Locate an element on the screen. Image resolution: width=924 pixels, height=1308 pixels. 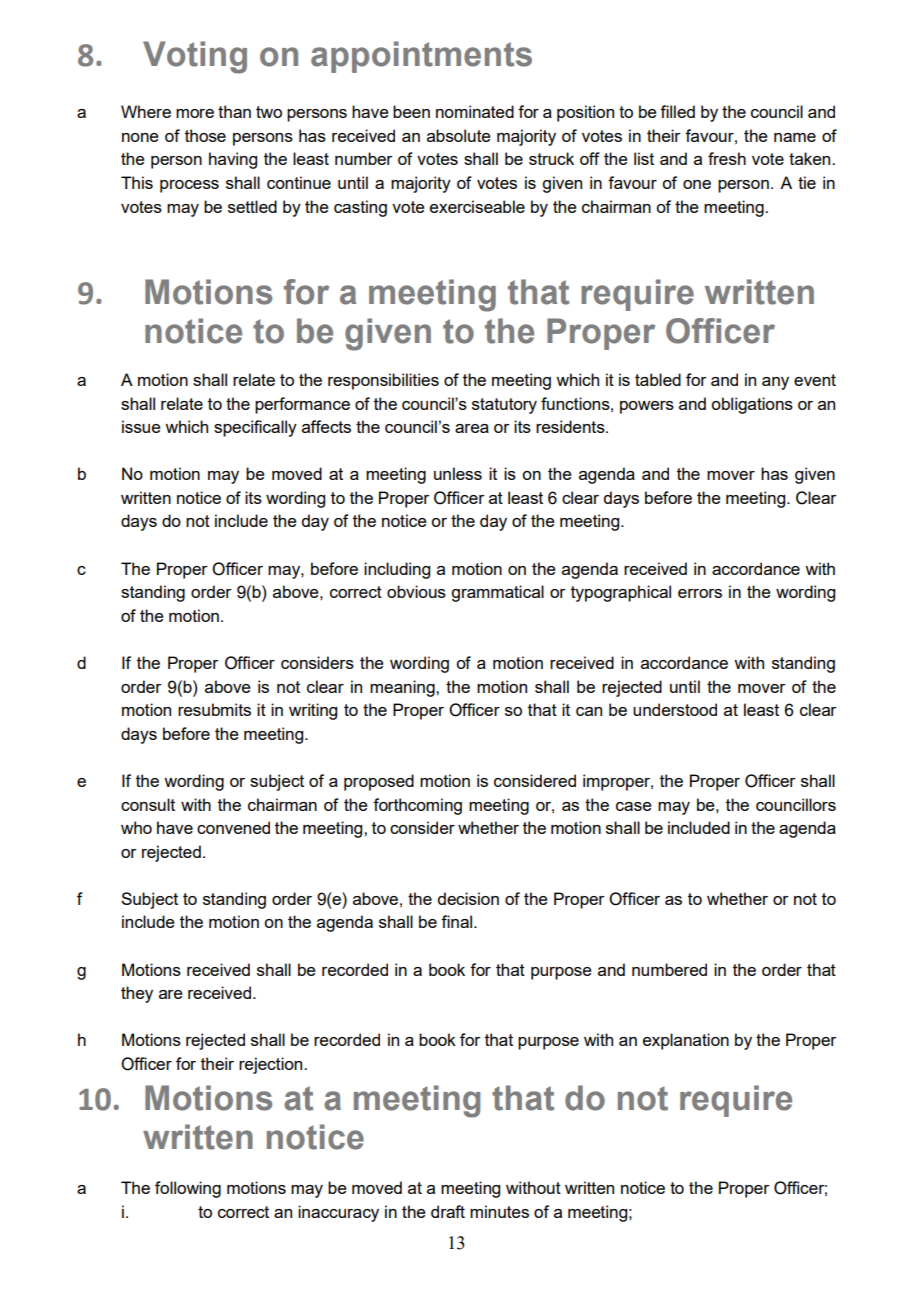
following is located at coordinates (188, 1189).
